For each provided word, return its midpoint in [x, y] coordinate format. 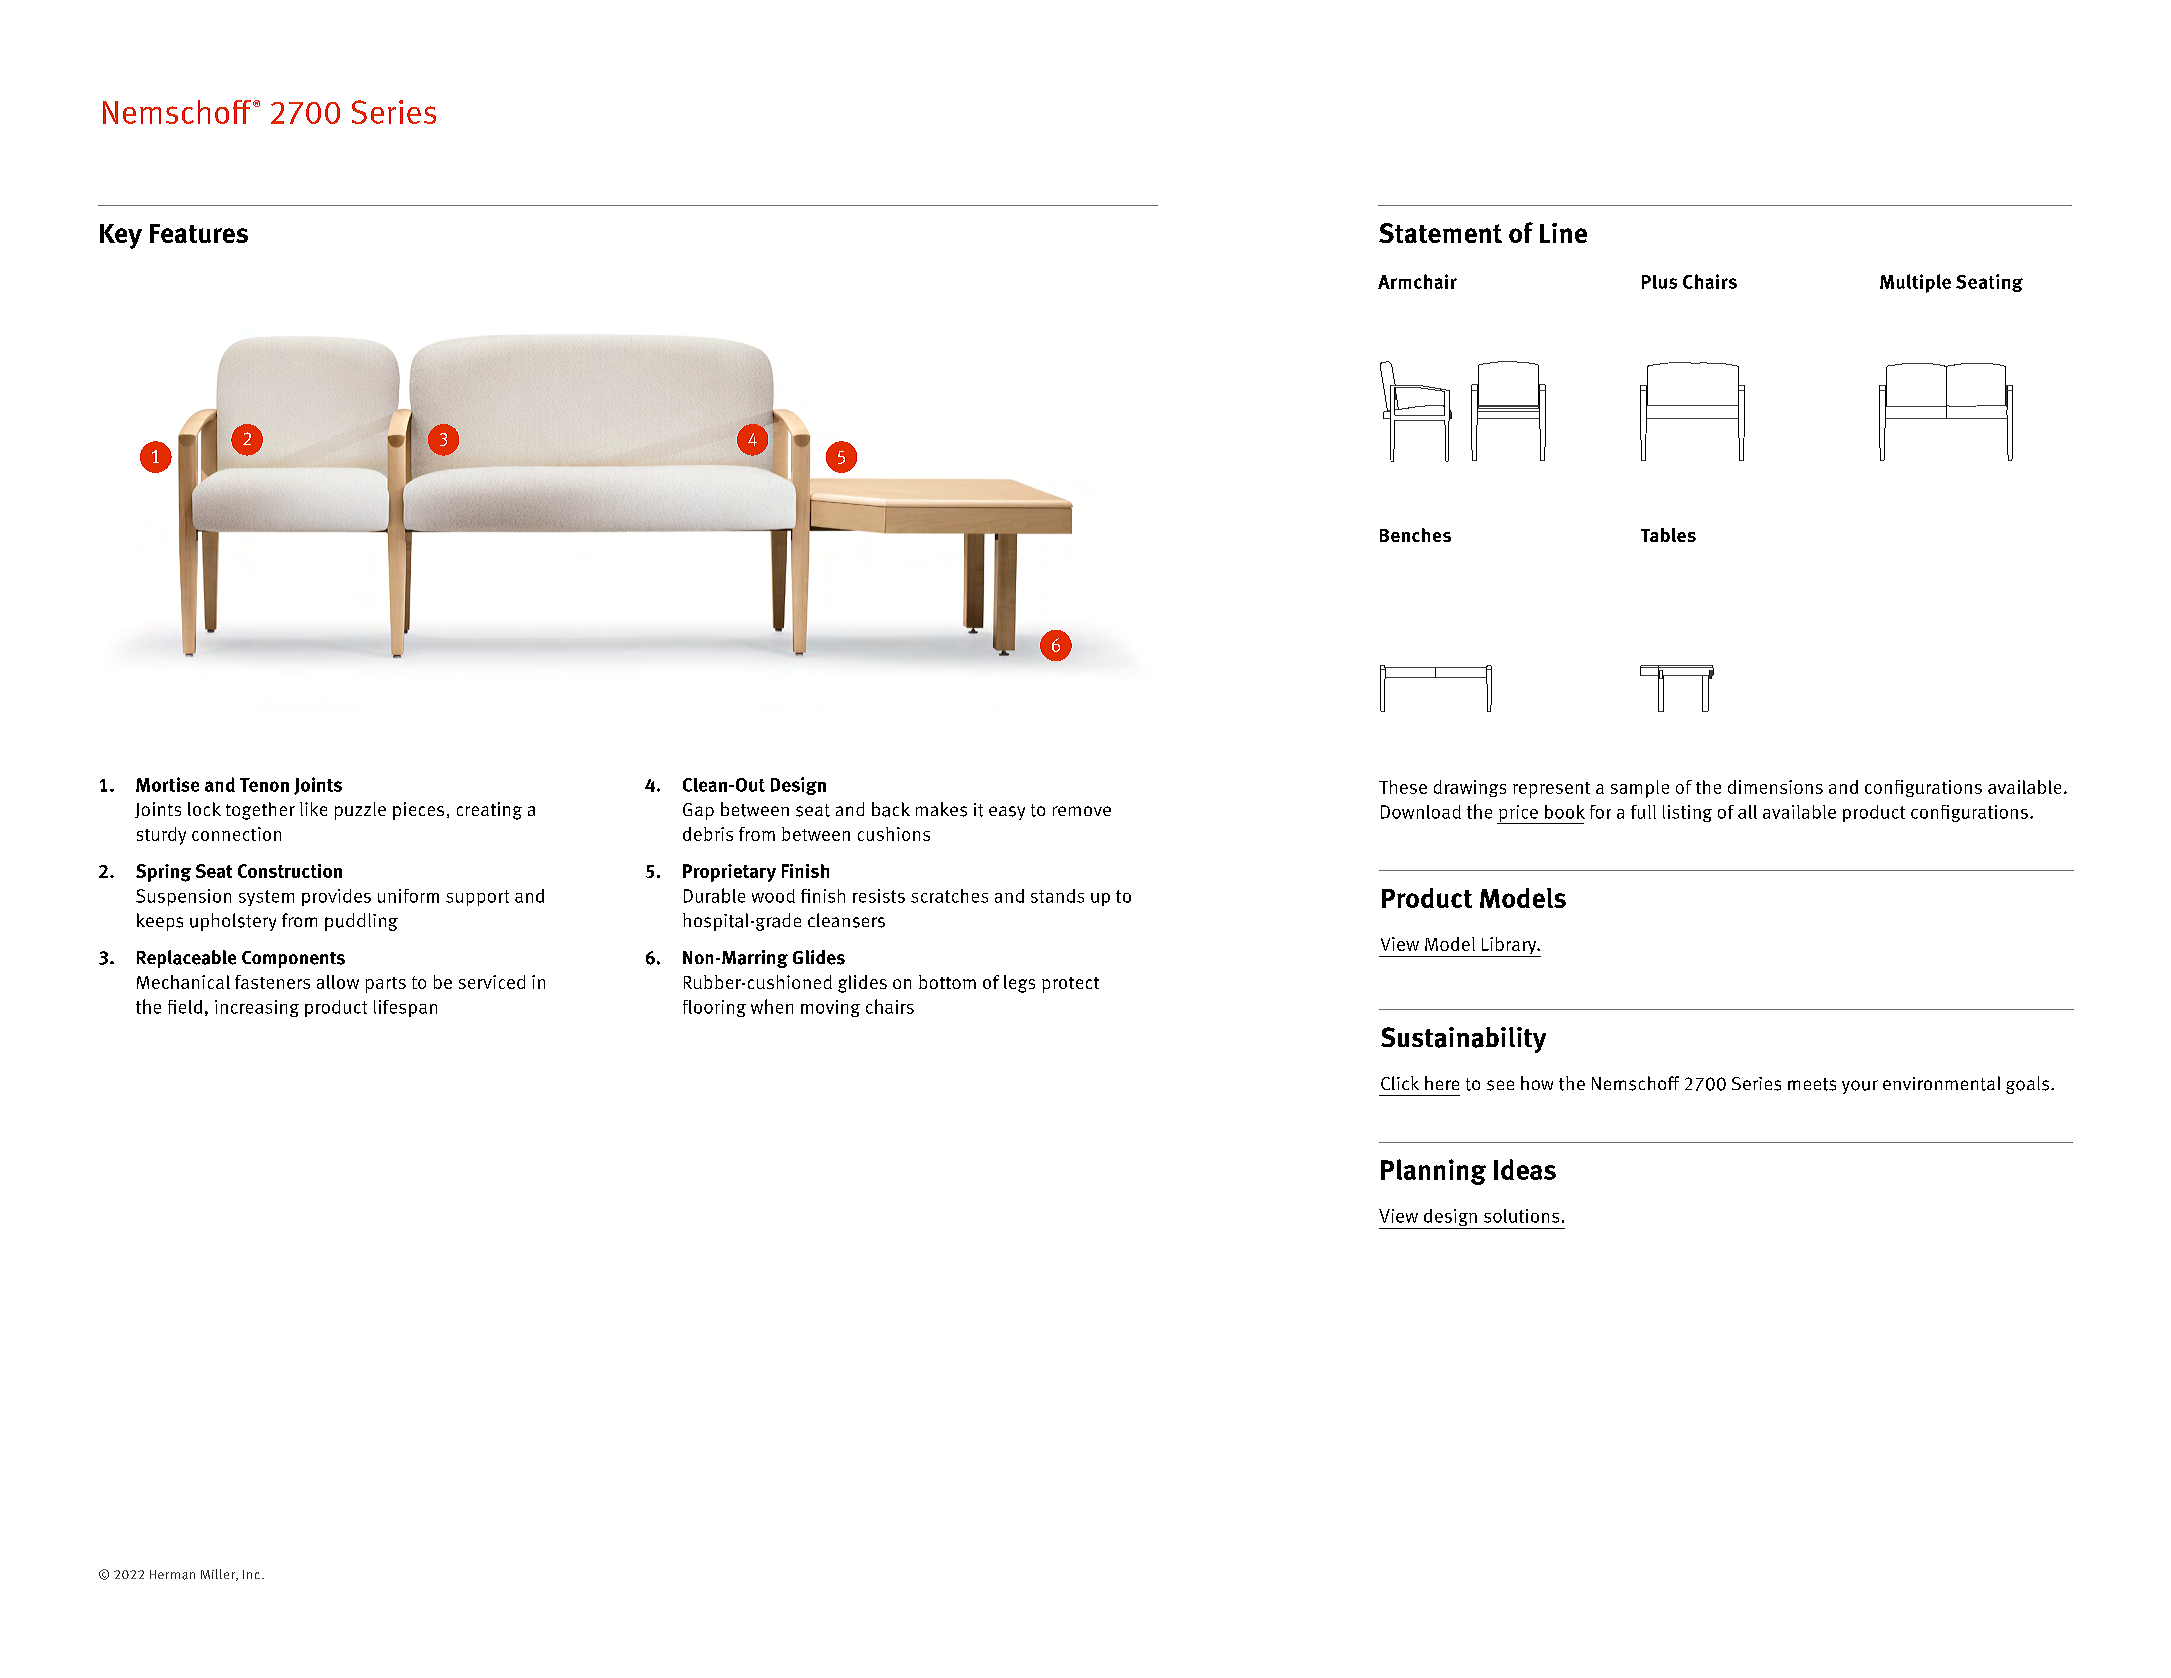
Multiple [1915, 283]
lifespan [405, 1008]
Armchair [1417, 281]
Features [199, 233]
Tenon [264, 785]
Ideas [1525, 1169]
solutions [1521, 1216]
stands [1057, 896]
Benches [1415, 535]
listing [1687, 813]
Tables [1668, 535]
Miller [219, 1575]
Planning [1433, 1172]
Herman [172, 1575]
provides [336, 897]
